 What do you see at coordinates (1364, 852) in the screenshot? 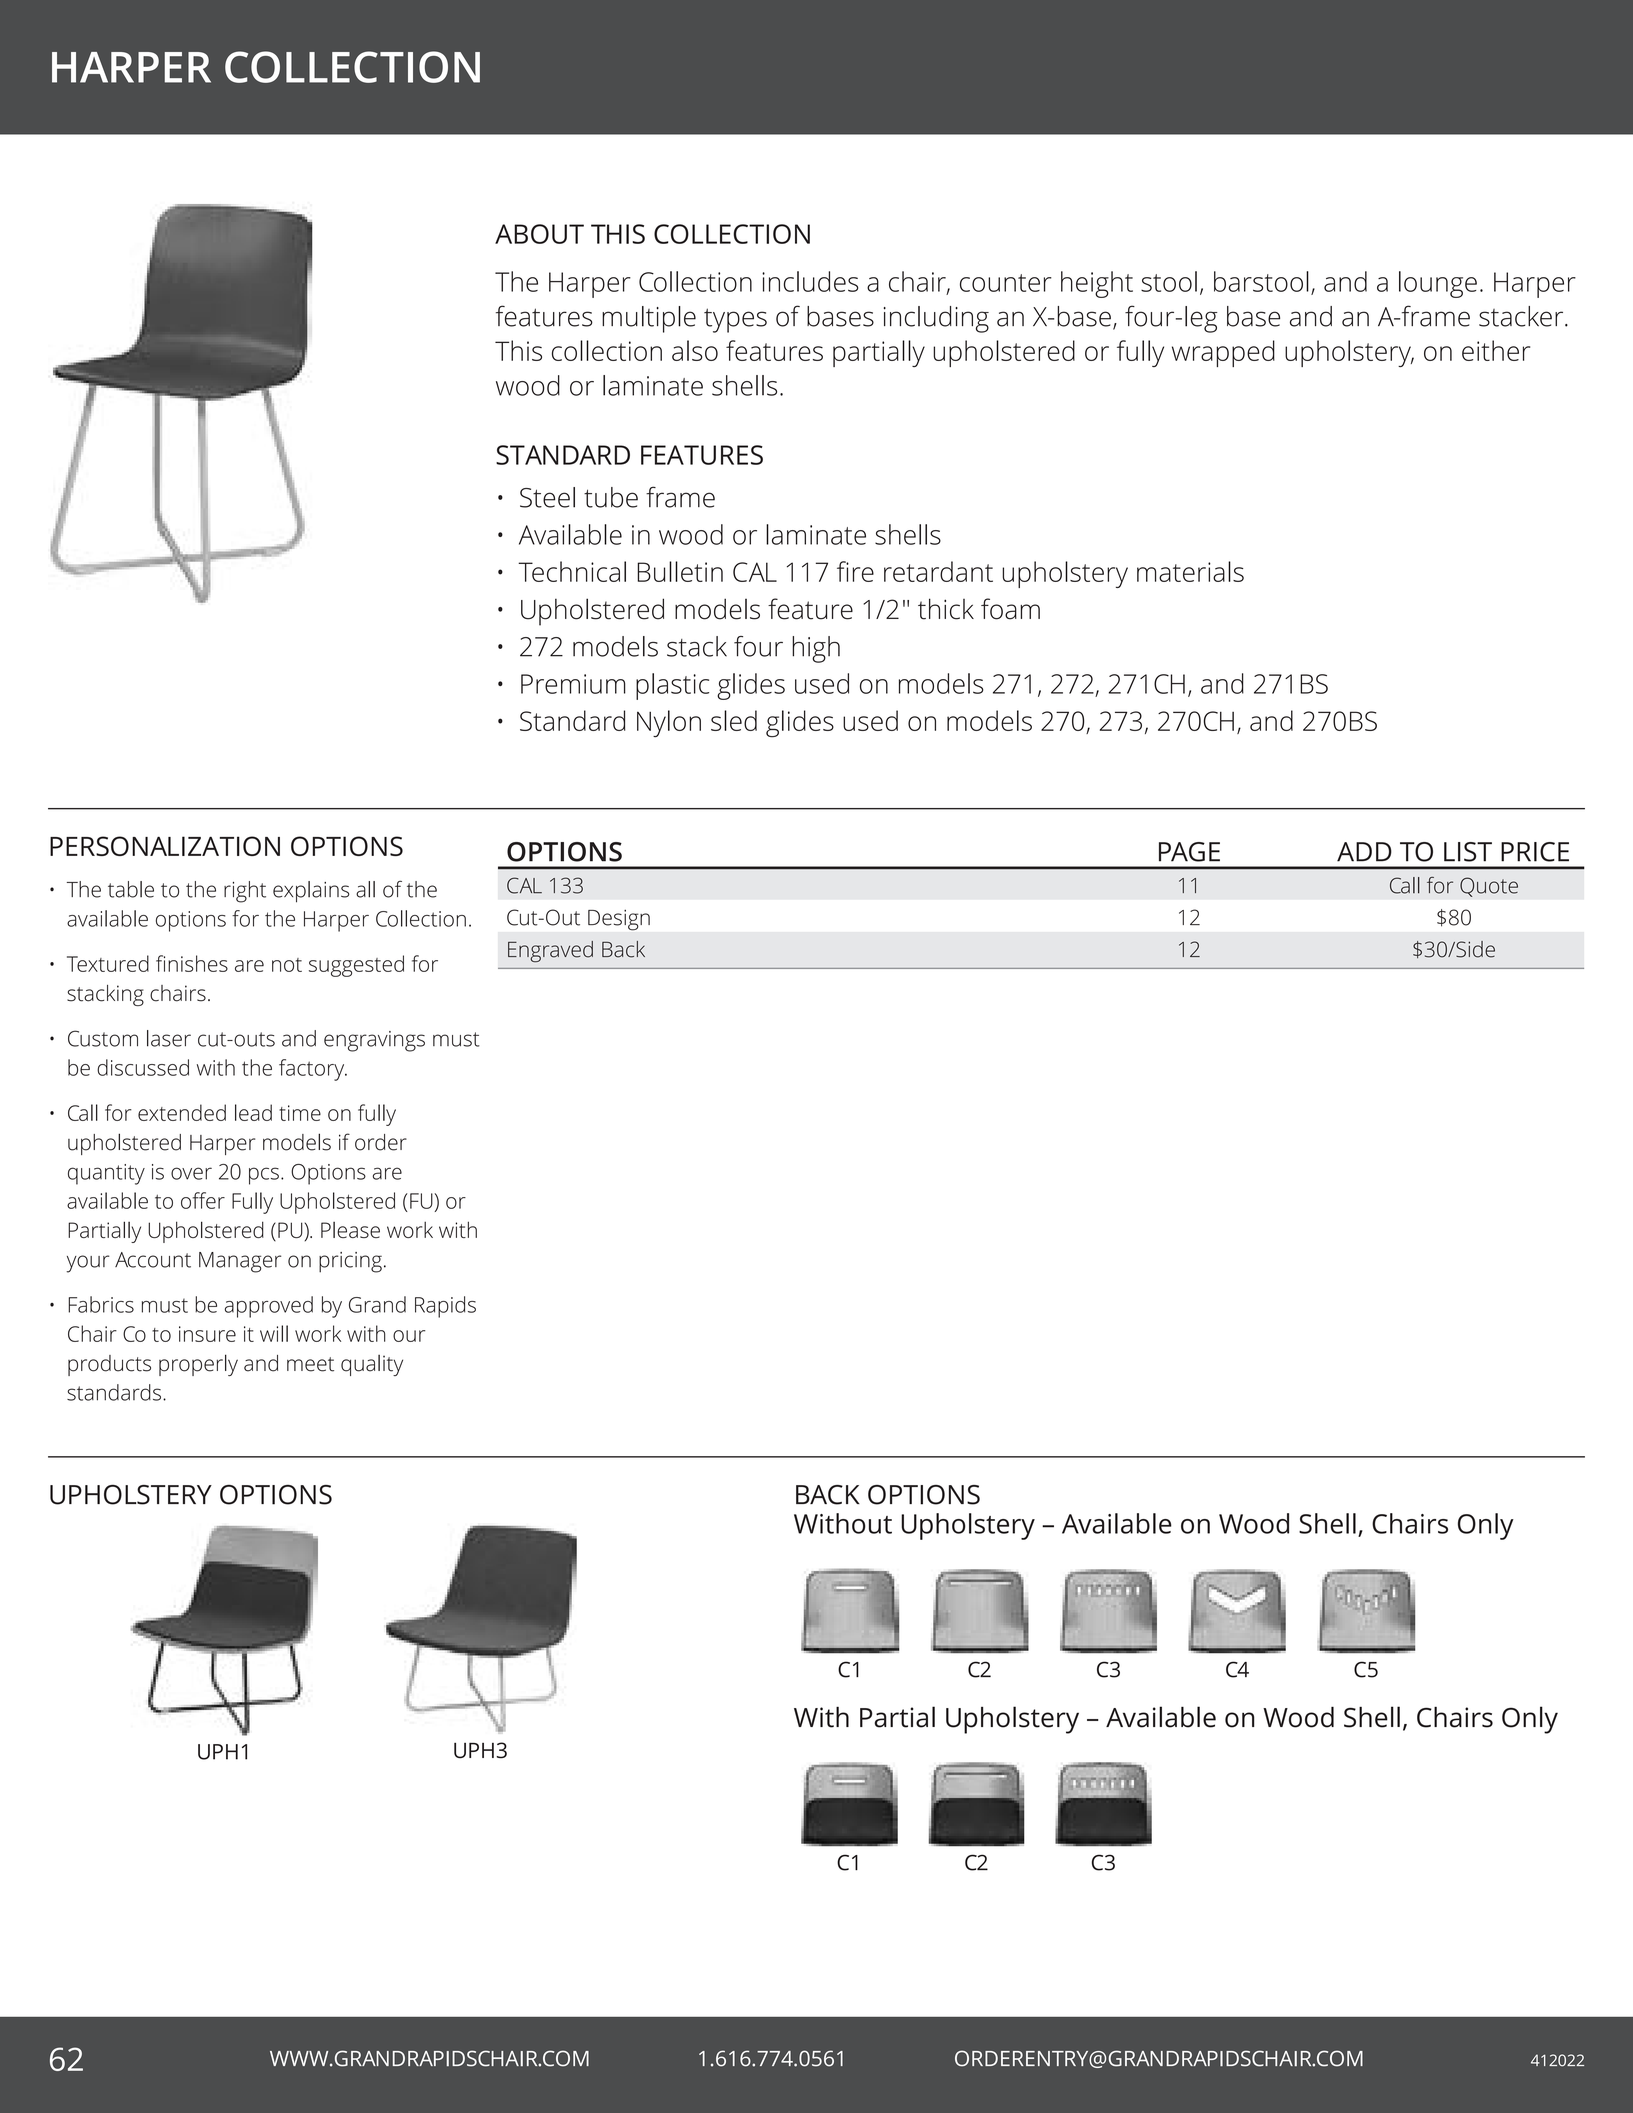
I see `ADD` at bounding box center [1364, 852].
